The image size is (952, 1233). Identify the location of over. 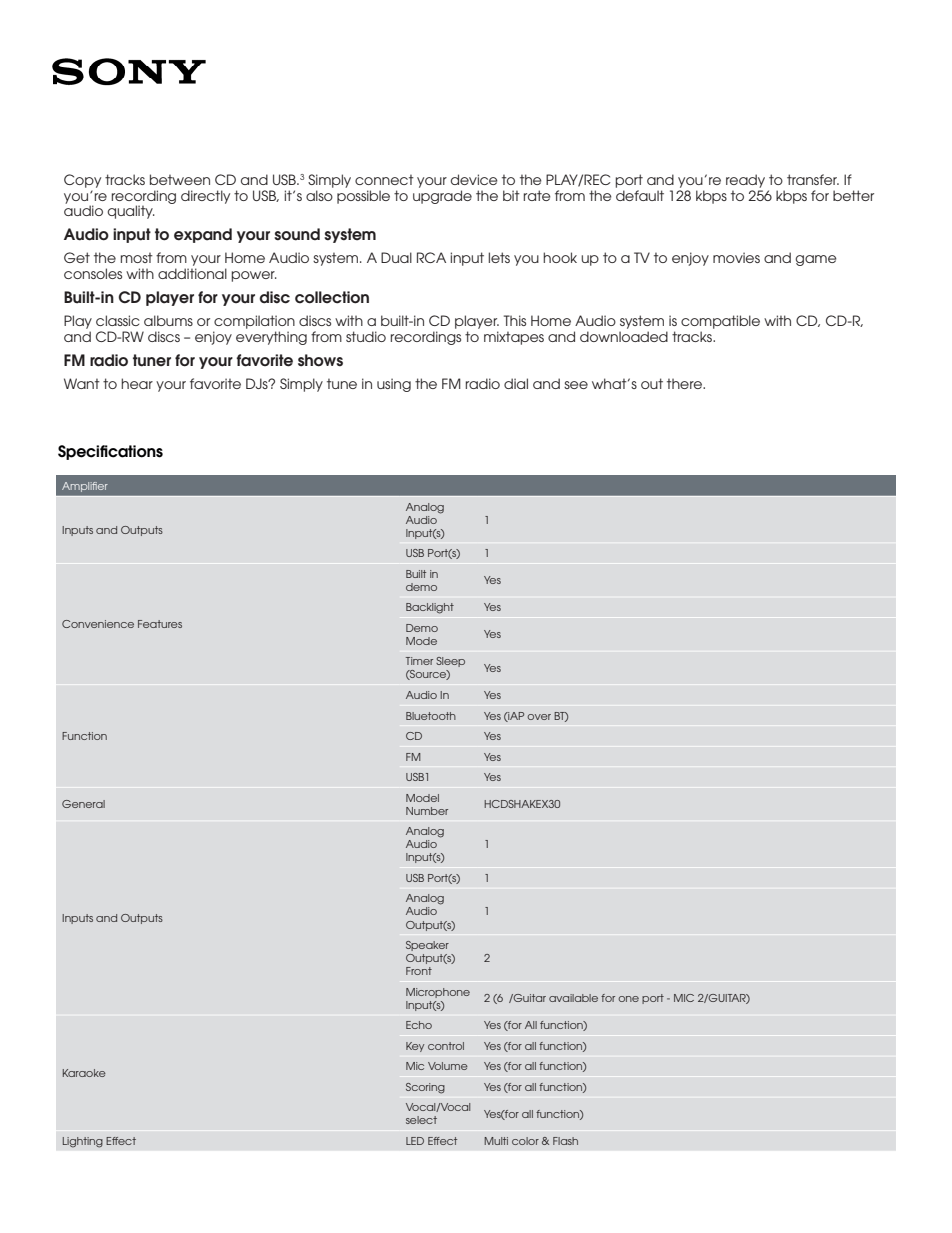
(539, 717).
